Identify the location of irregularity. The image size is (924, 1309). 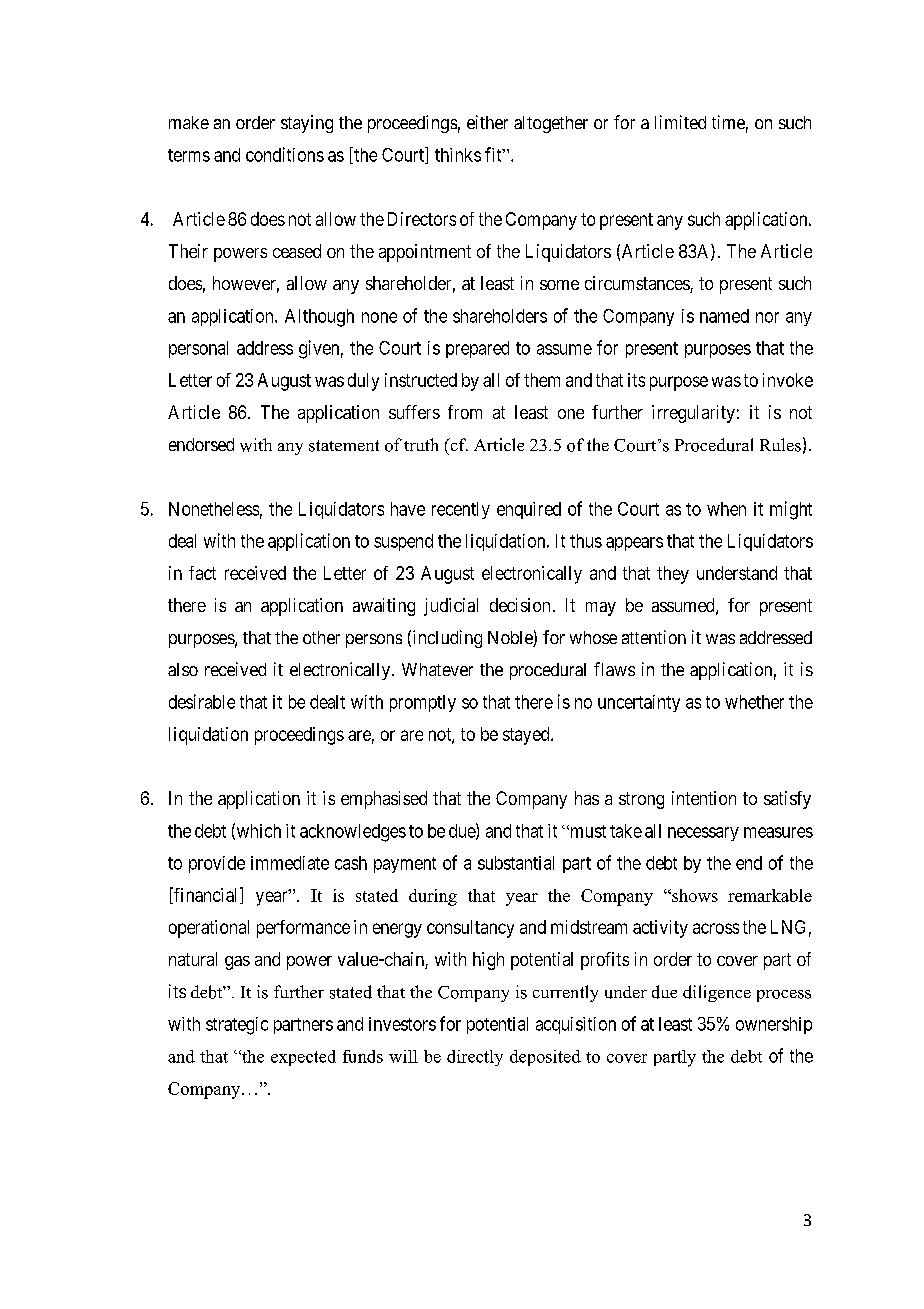
(693, 414).
